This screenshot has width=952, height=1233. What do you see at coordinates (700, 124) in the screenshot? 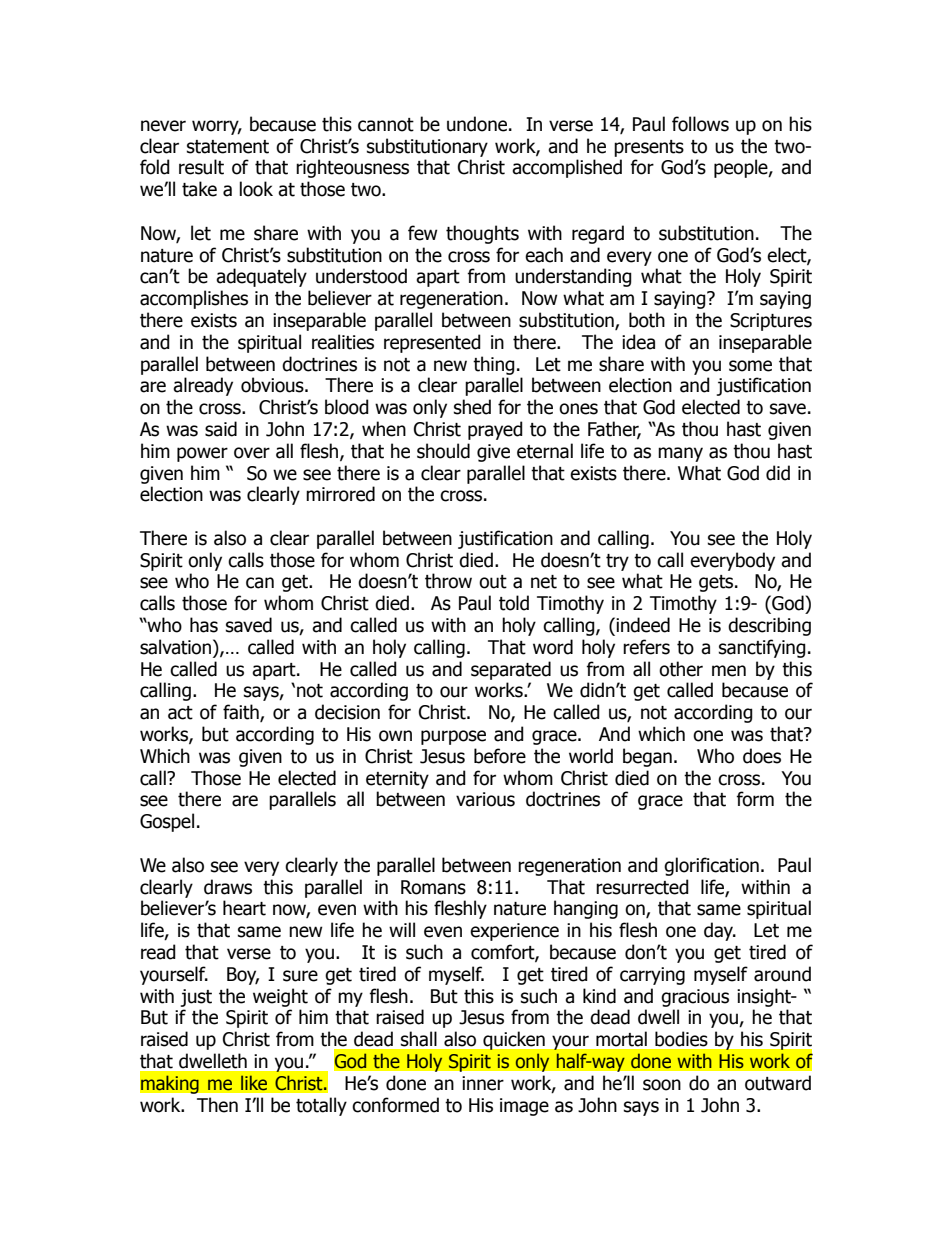
I see `follows` at bounding box center [700, 124].
